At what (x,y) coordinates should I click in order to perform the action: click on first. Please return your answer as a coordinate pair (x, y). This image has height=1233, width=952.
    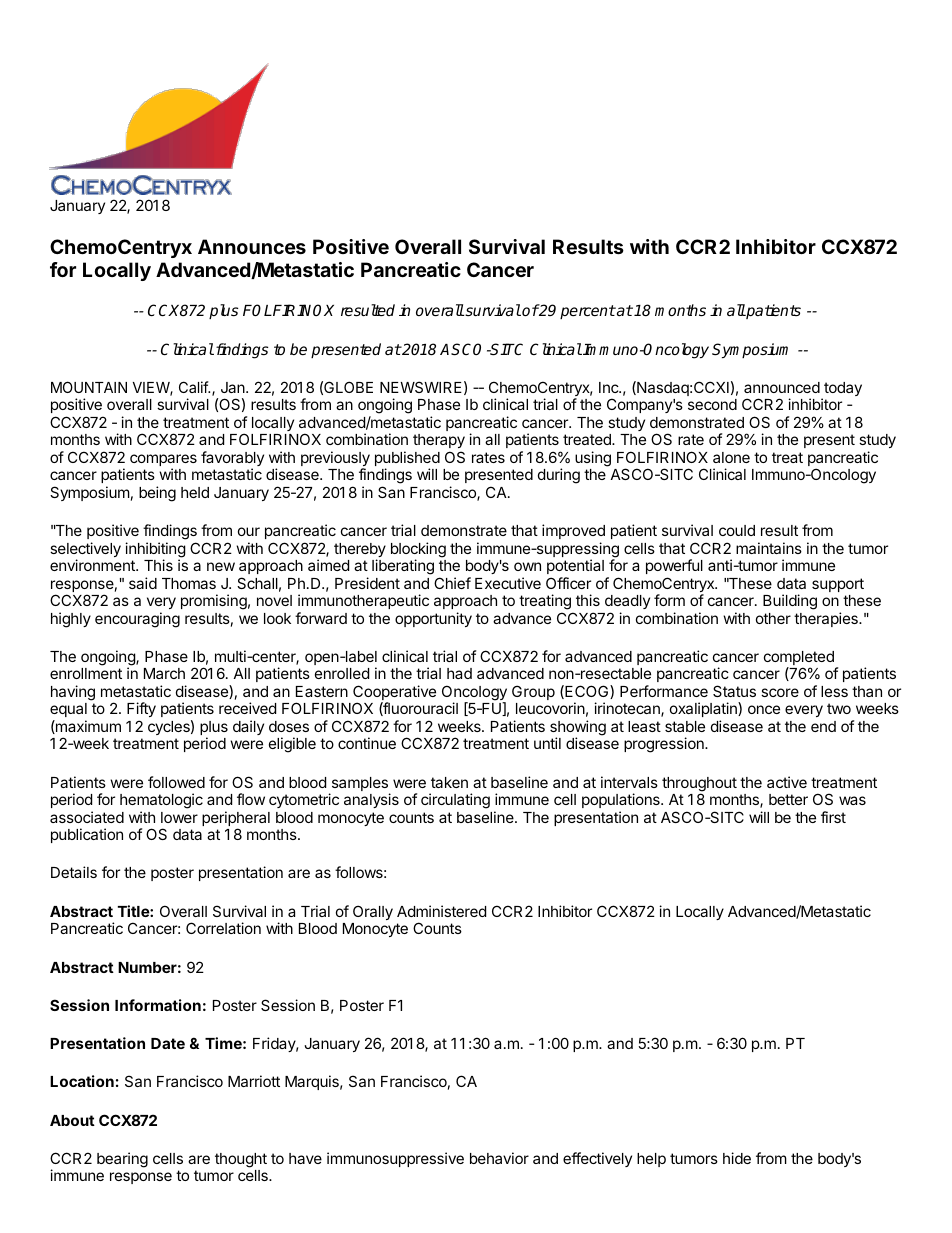
    Looking at the image, I should click on (833, 817).
